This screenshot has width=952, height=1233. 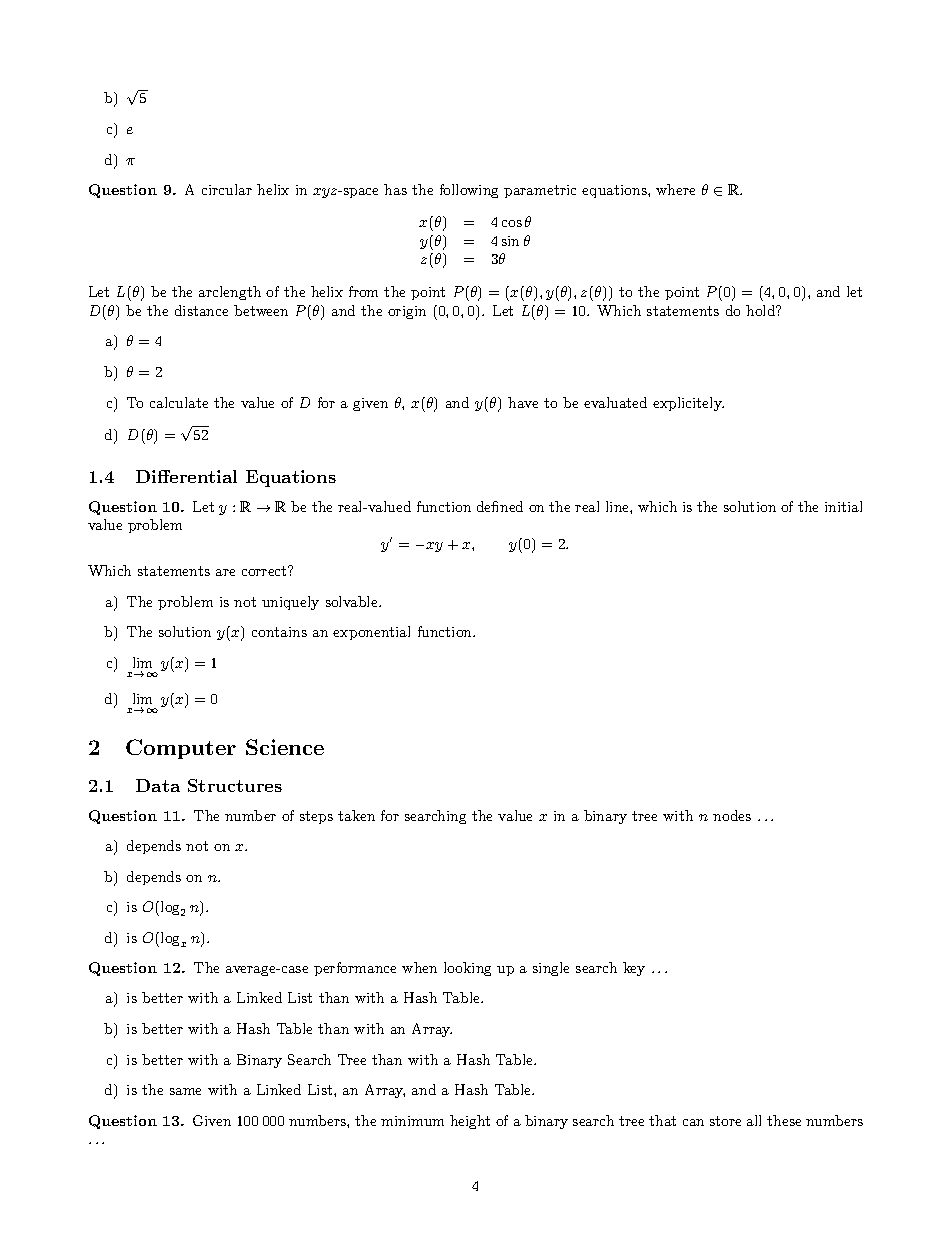 What do you see at coordinates (186, 476) in the screenshot?
I see `Differential` at bounding box center [186, 476].
